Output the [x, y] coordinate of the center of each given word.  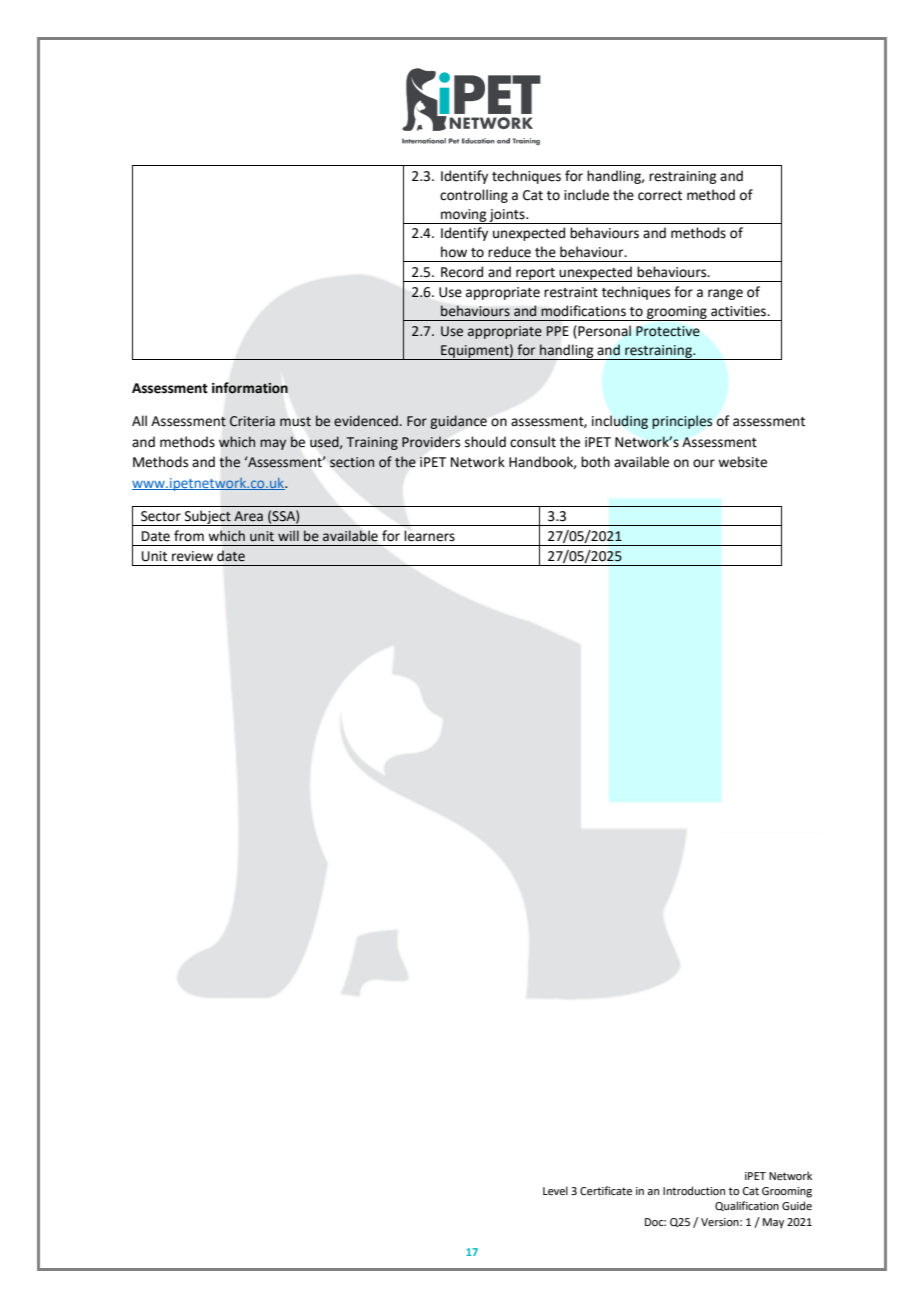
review [192, 556]
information [250, 388]
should [485, 442]
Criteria [252, 421]
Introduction [694, 1190]
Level [555, 1190]
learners [429, 536]
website [742, 462]
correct [660, 196]
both [595, 462]
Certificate [606, 1190]
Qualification [747, 1206]
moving [464, 216]
